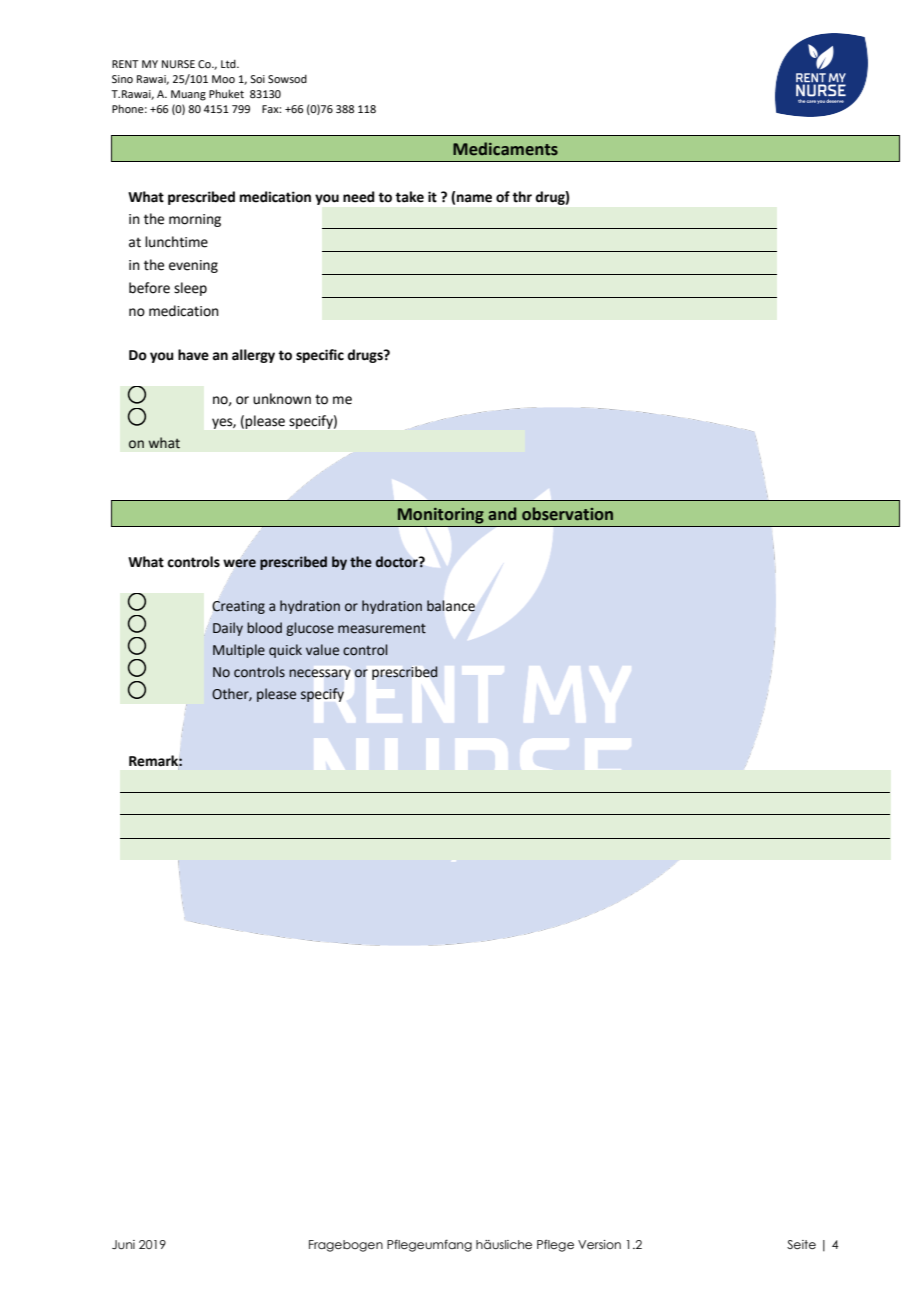  I want to click on Juni, so click(123, 1244).
